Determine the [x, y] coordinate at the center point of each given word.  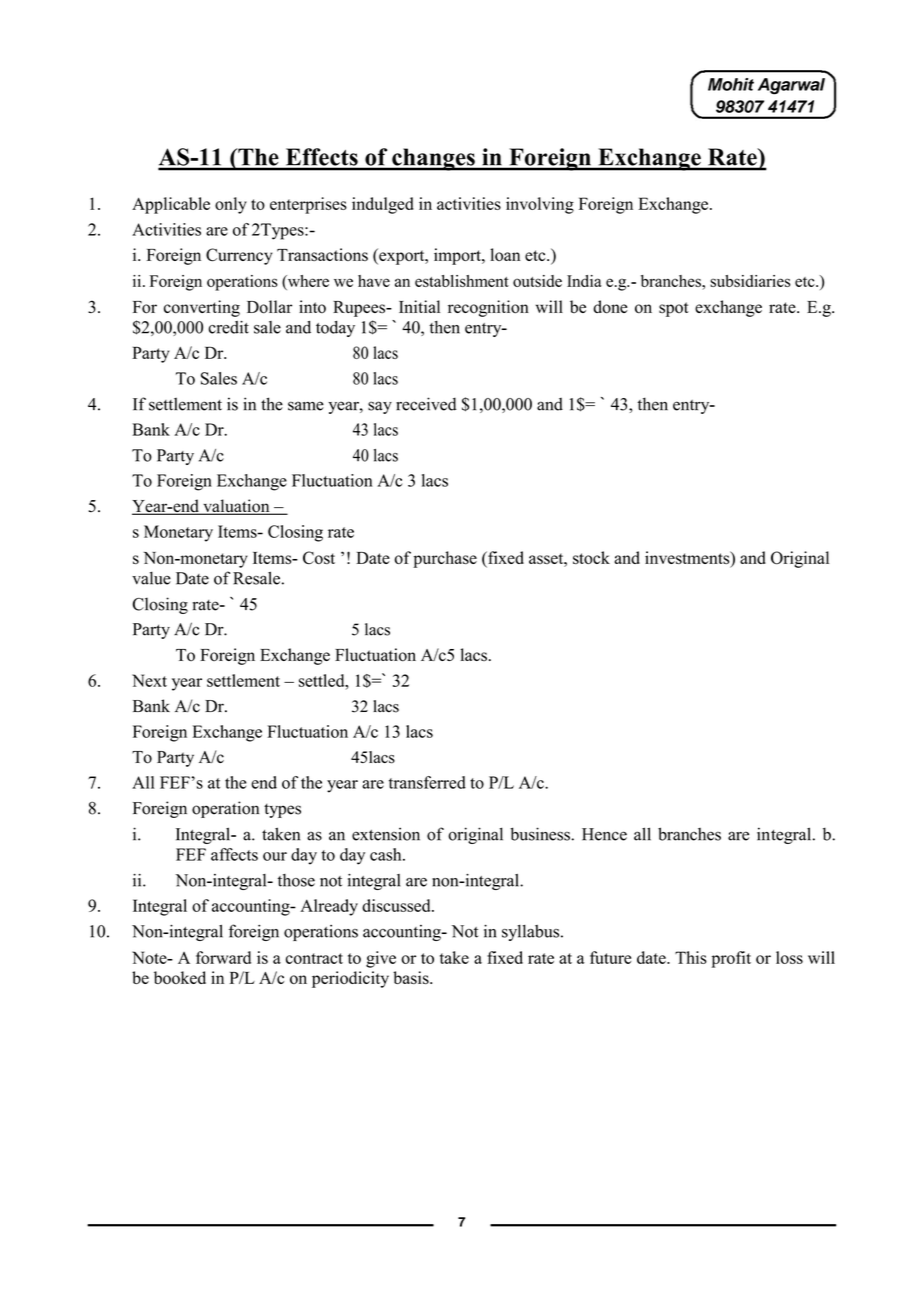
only [231, 205]
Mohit [731, 84]
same [306, 406]
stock [591, 557]
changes [433, 159]
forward [223, 957]
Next [149, 680]
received [426, 404]
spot [674, 309]
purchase [445, 559]
